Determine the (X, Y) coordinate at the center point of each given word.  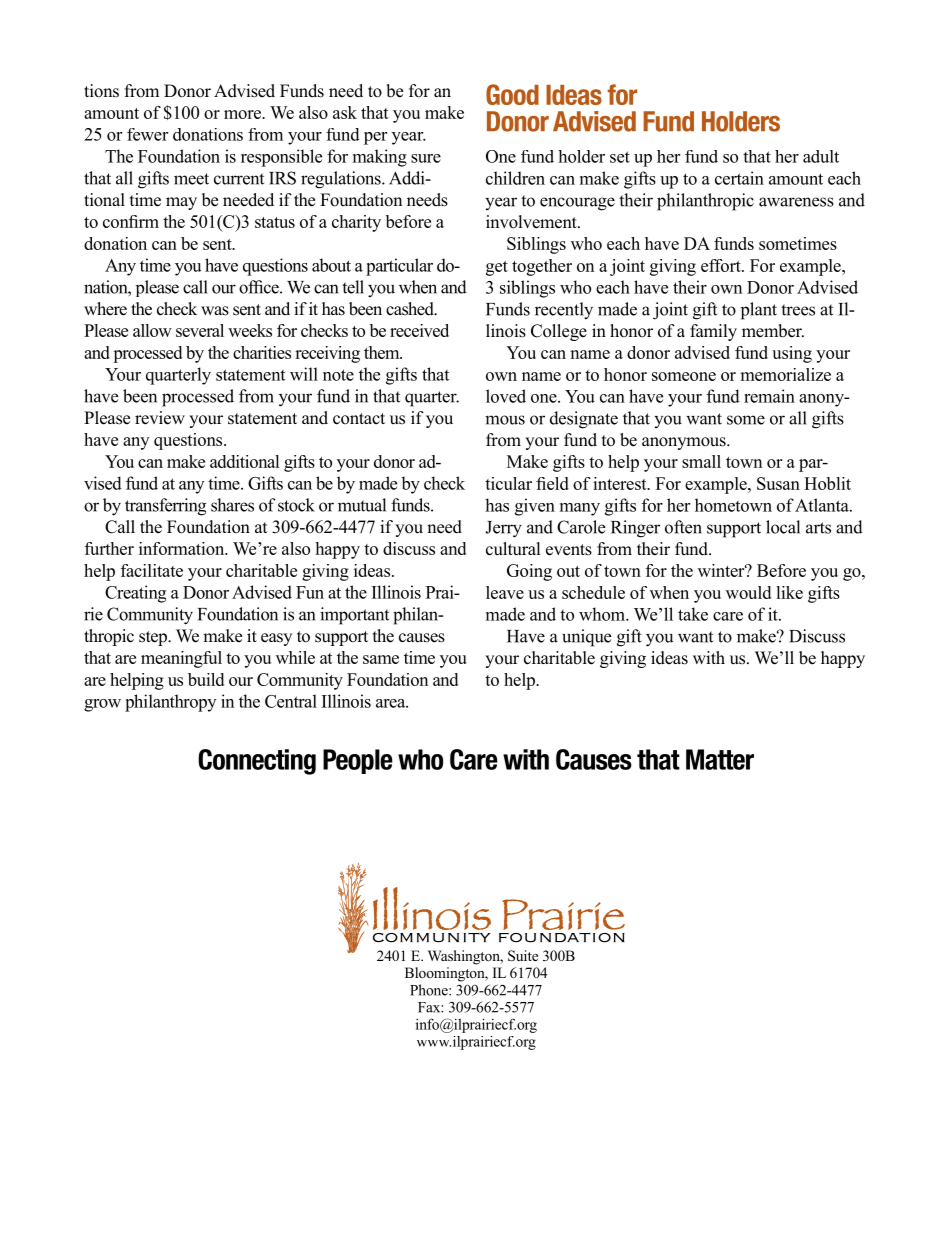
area (392, 703)
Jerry (503, 529)
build (206, 679)
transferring (165, 507)
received (419, 330)
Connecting (257, 762)
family (713, 332)
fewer (147, 134)
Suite (523, 956)
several (200, 330)
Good (512, 94)
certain (739, 178)
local (783, 527)
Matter (720, 759)
